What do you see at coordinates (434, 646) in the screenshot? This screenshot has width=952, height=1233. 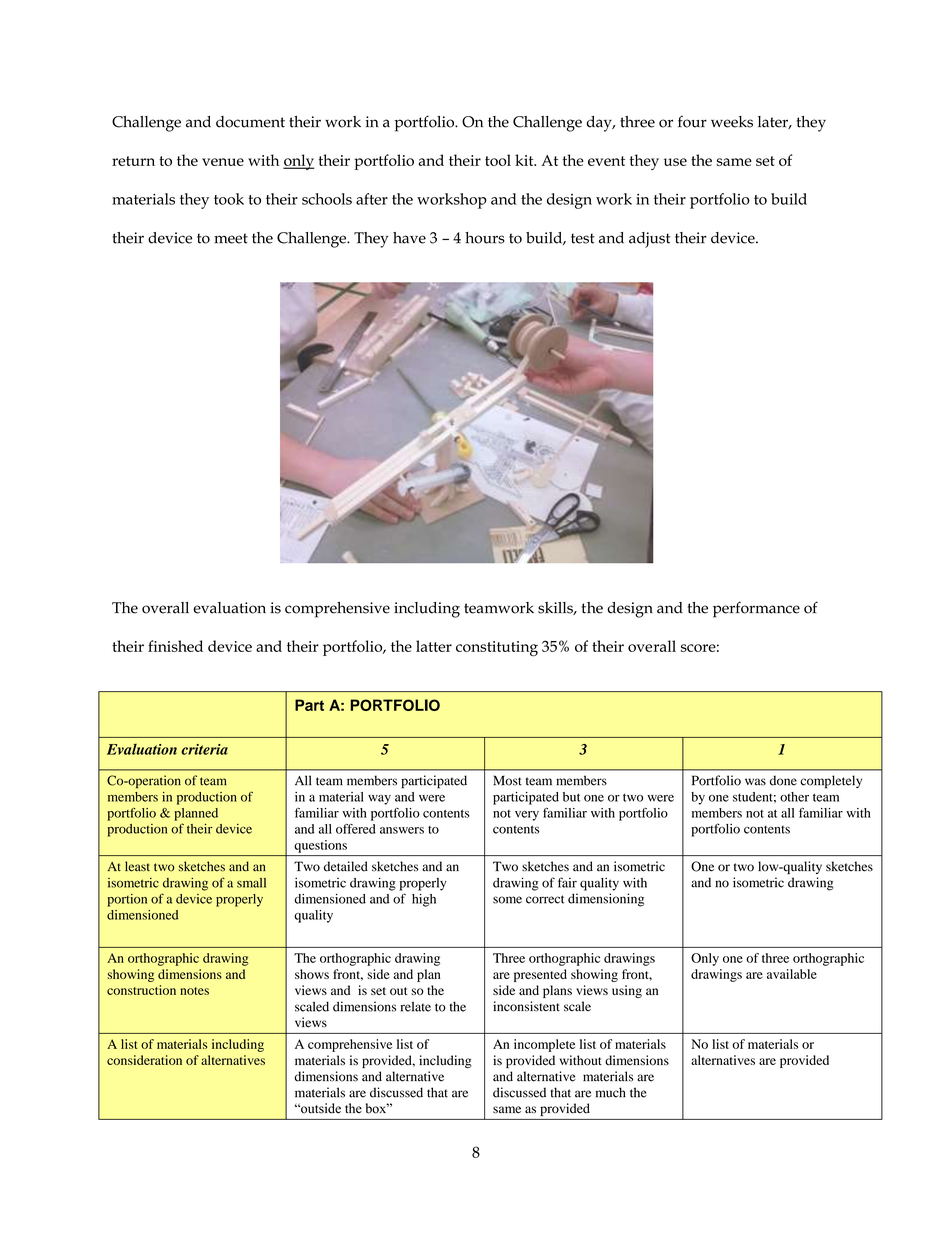 I see `latter` at bounding box center [434, 646].
